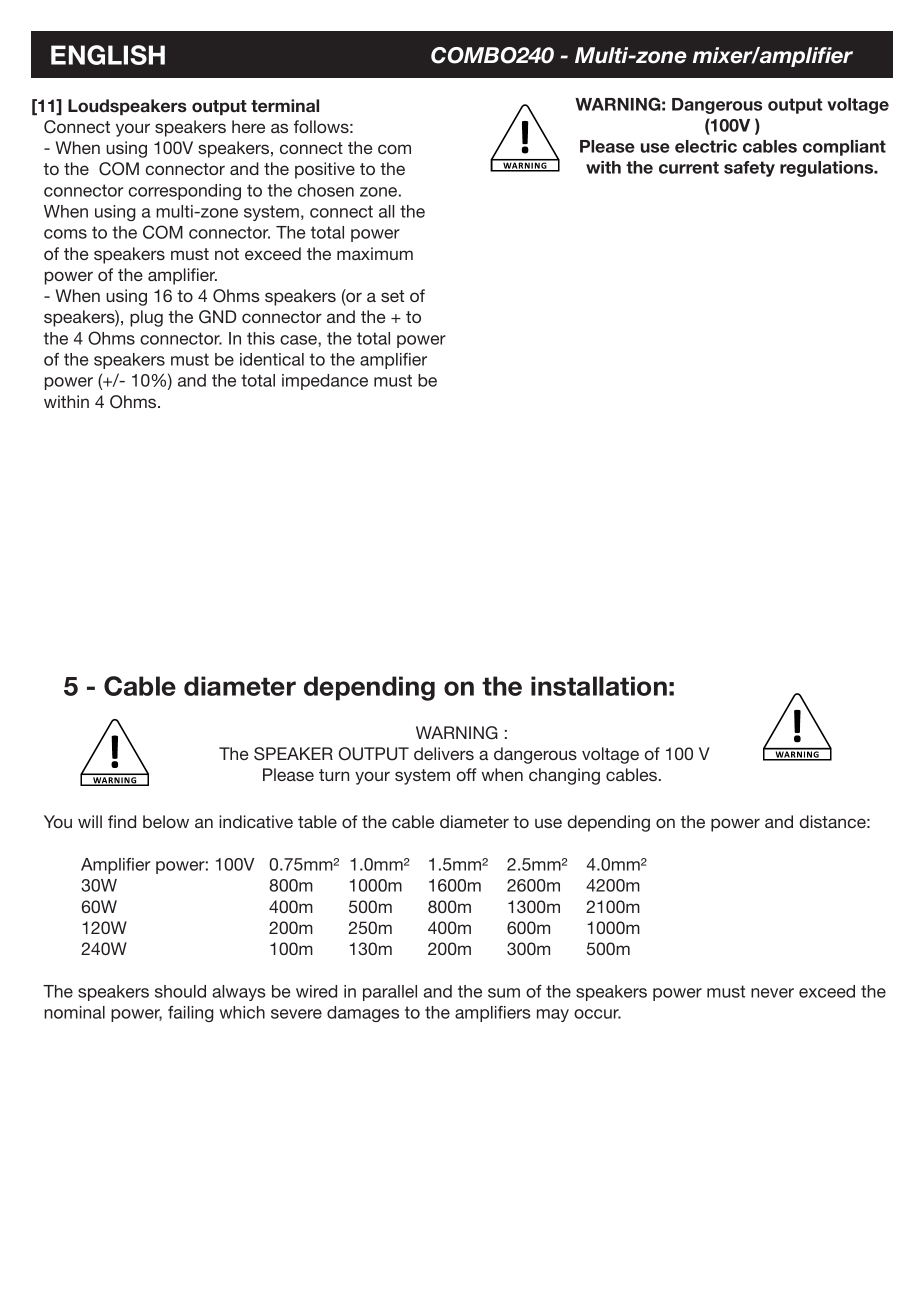 The image size is (924, 1311). I want to click on should, so click(180, 991).
